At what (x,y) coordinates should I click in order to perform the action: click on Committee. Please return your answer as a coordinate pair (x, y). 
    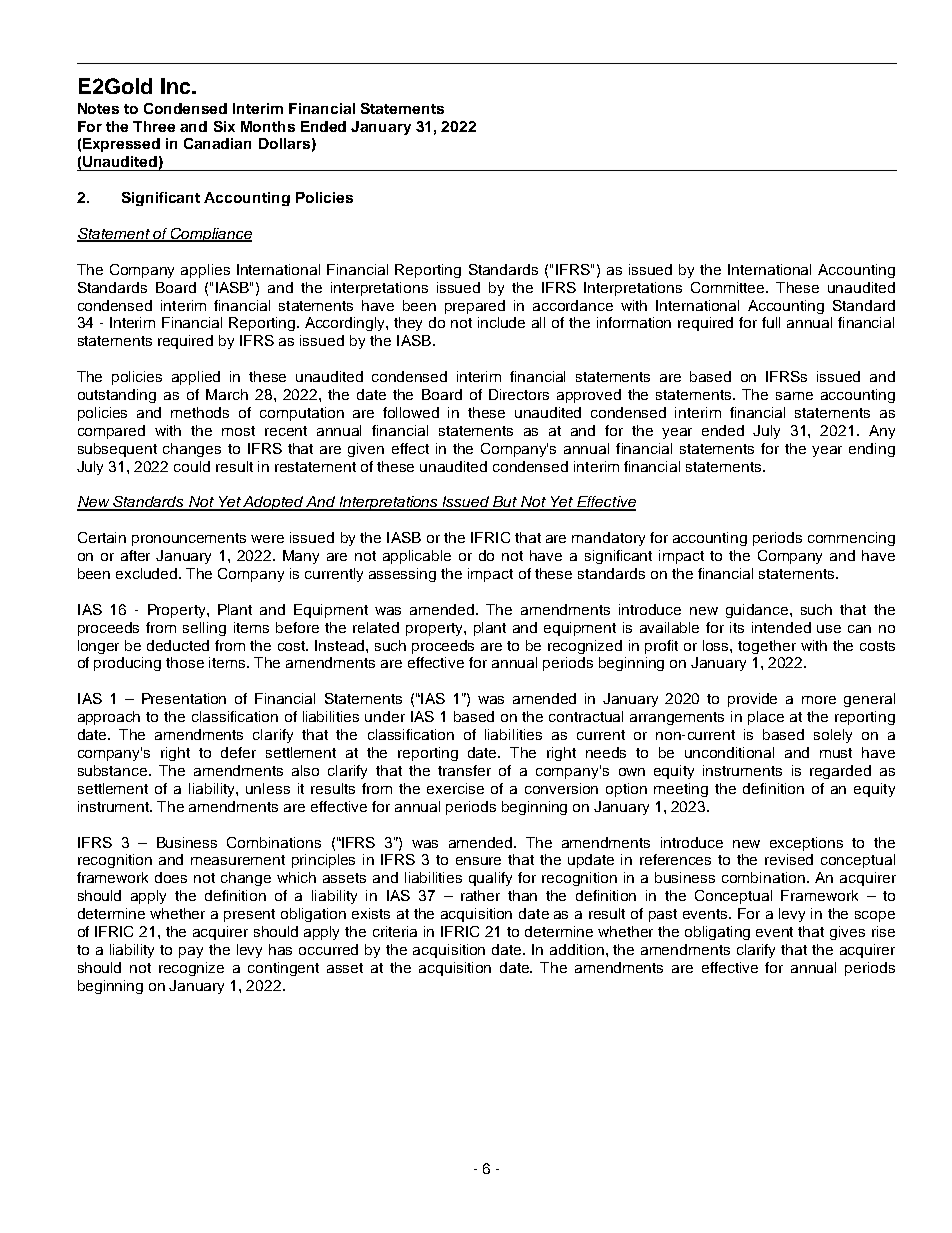
    Looking at the image, I should click on (729, 287).
